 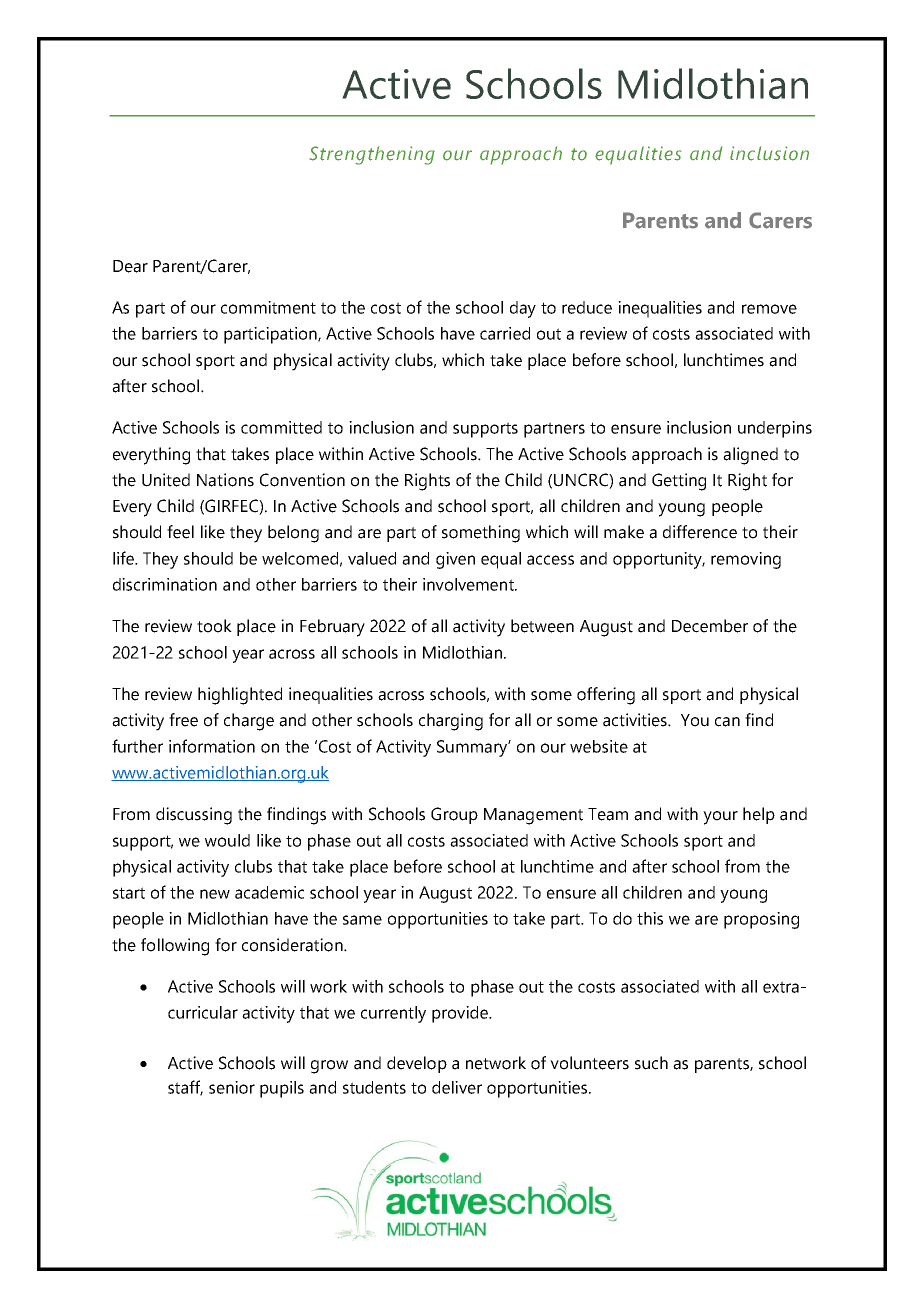 I want to click on underpins, so click(x=775, y=429).
